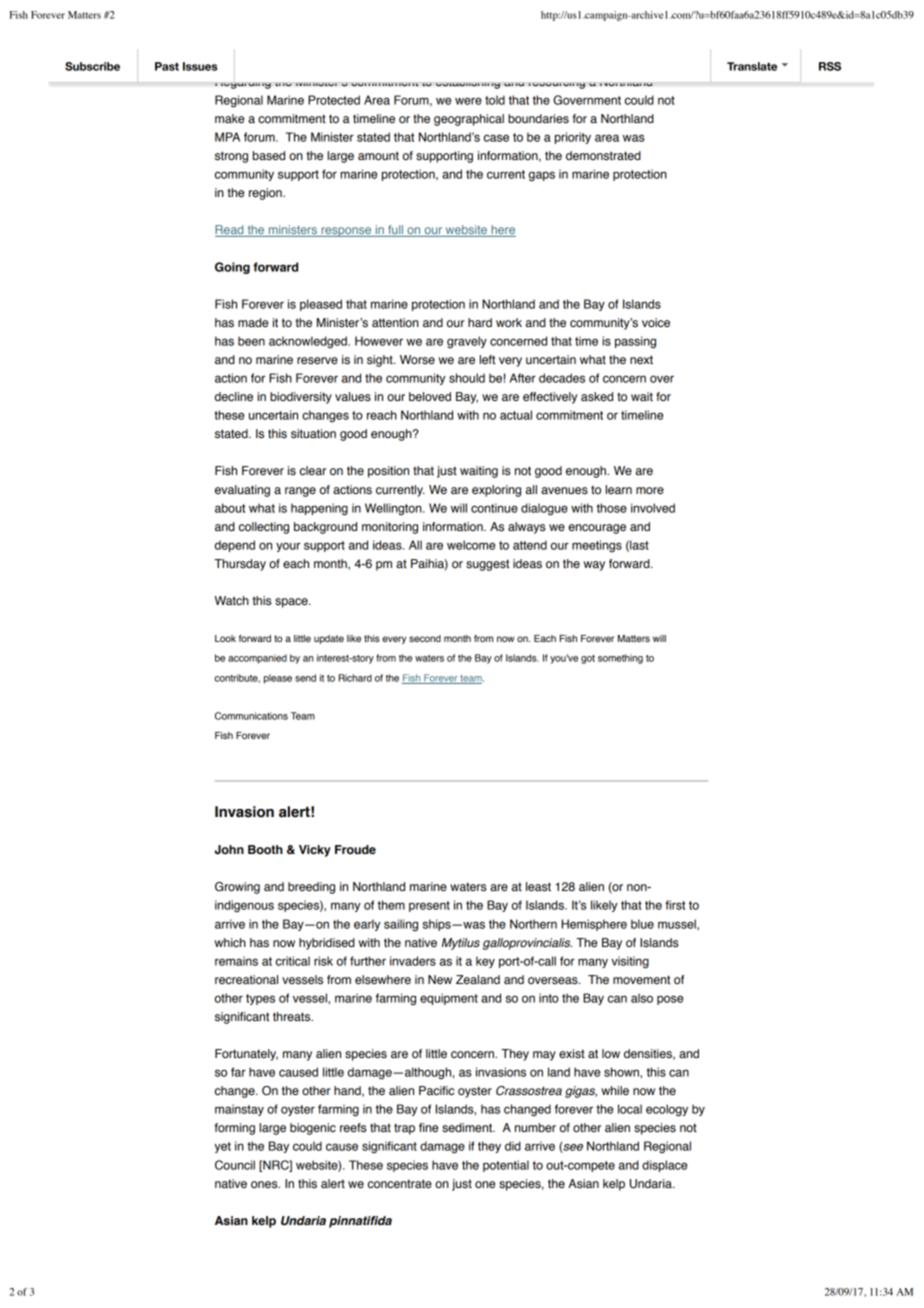 Image resolution: width=924 pixels, height=1308 pixels. What do you see at coordinates (650, 491) in the document?
I see `more` at bounding box center [650, 491].
